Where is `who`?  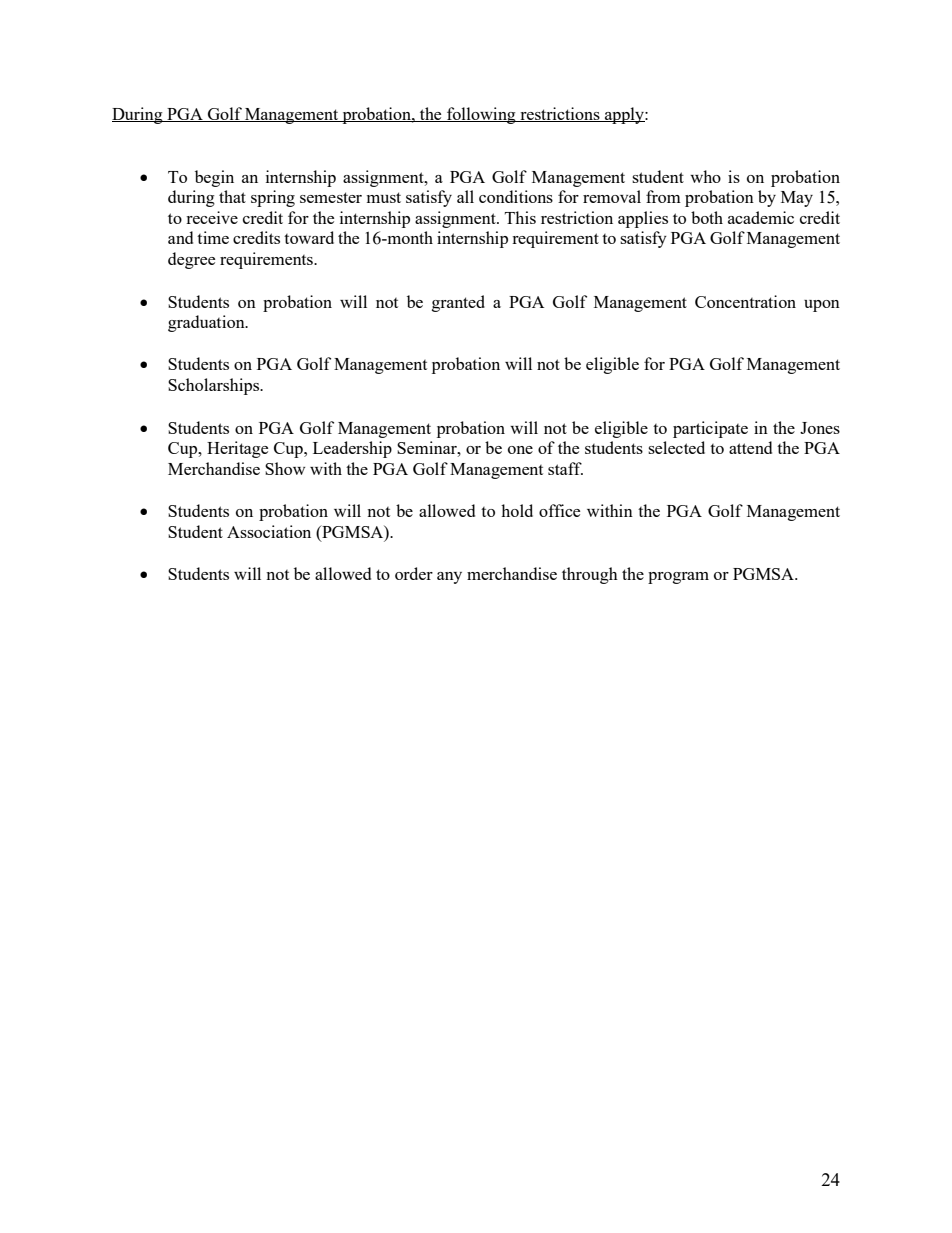 who is located at coordinates (705, 176).
